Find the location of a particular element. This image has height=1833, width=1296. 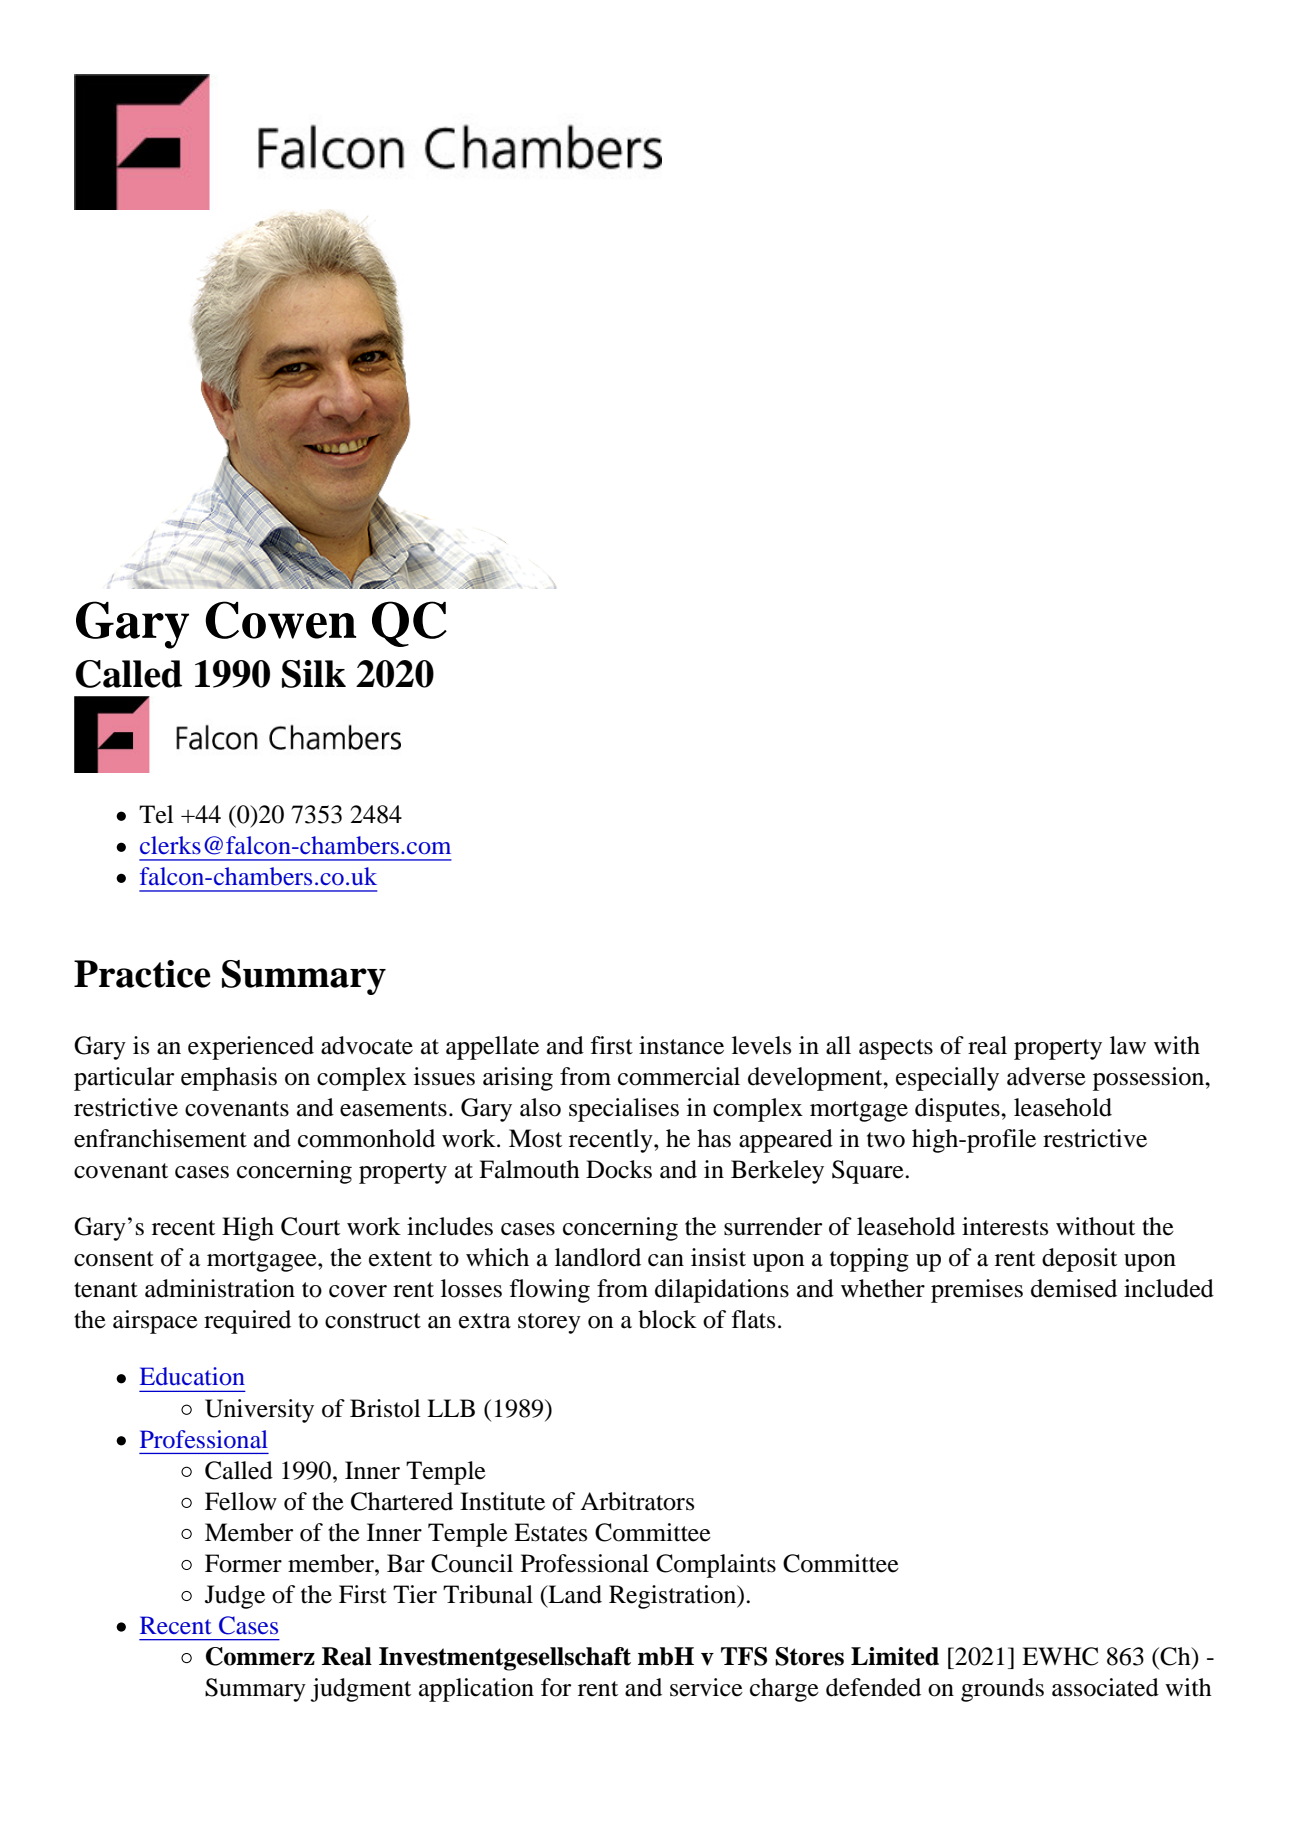

Judge is located at coordinates (235, 1597).
